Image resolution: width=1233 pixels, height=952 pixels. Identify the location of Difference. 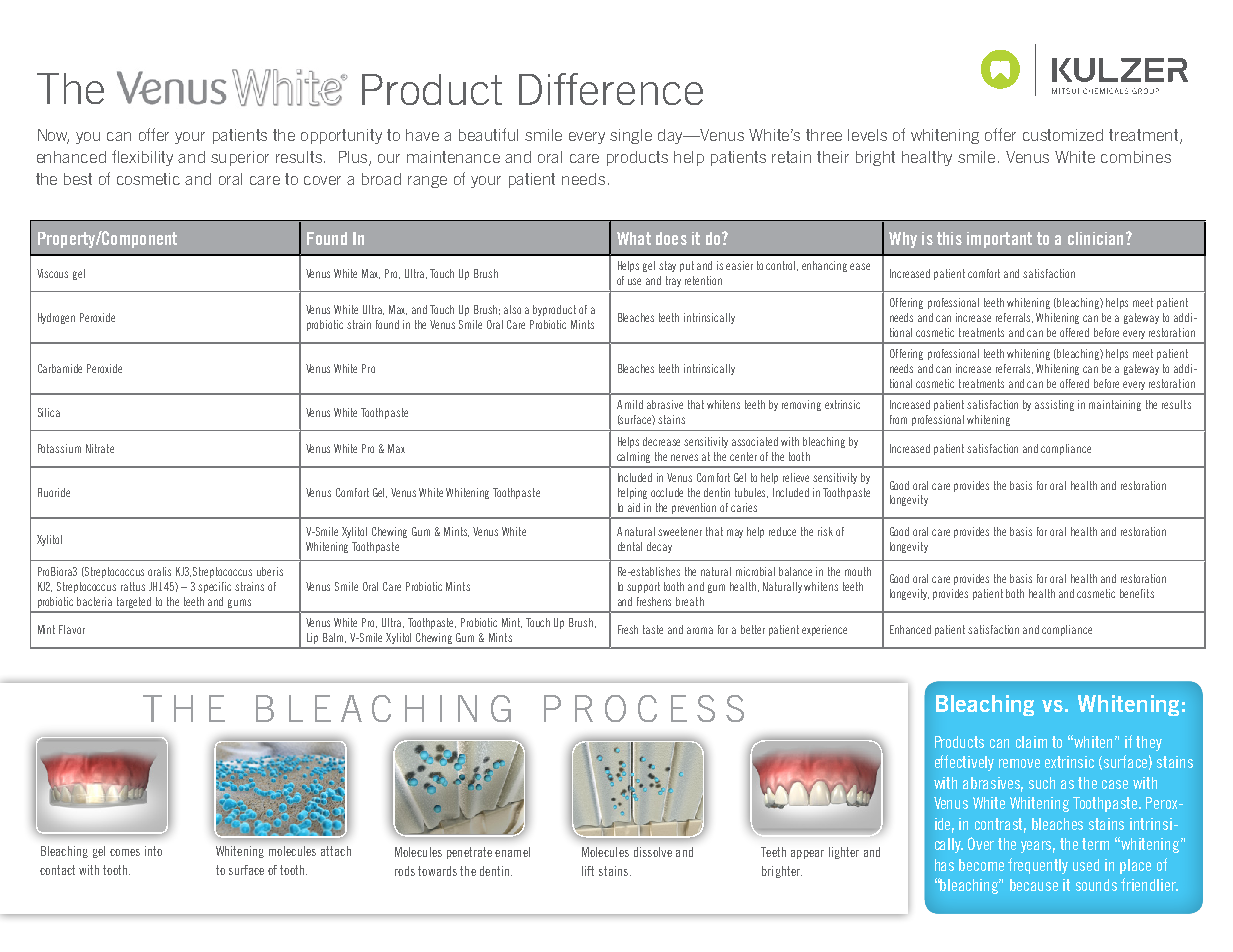
(611, 89).
